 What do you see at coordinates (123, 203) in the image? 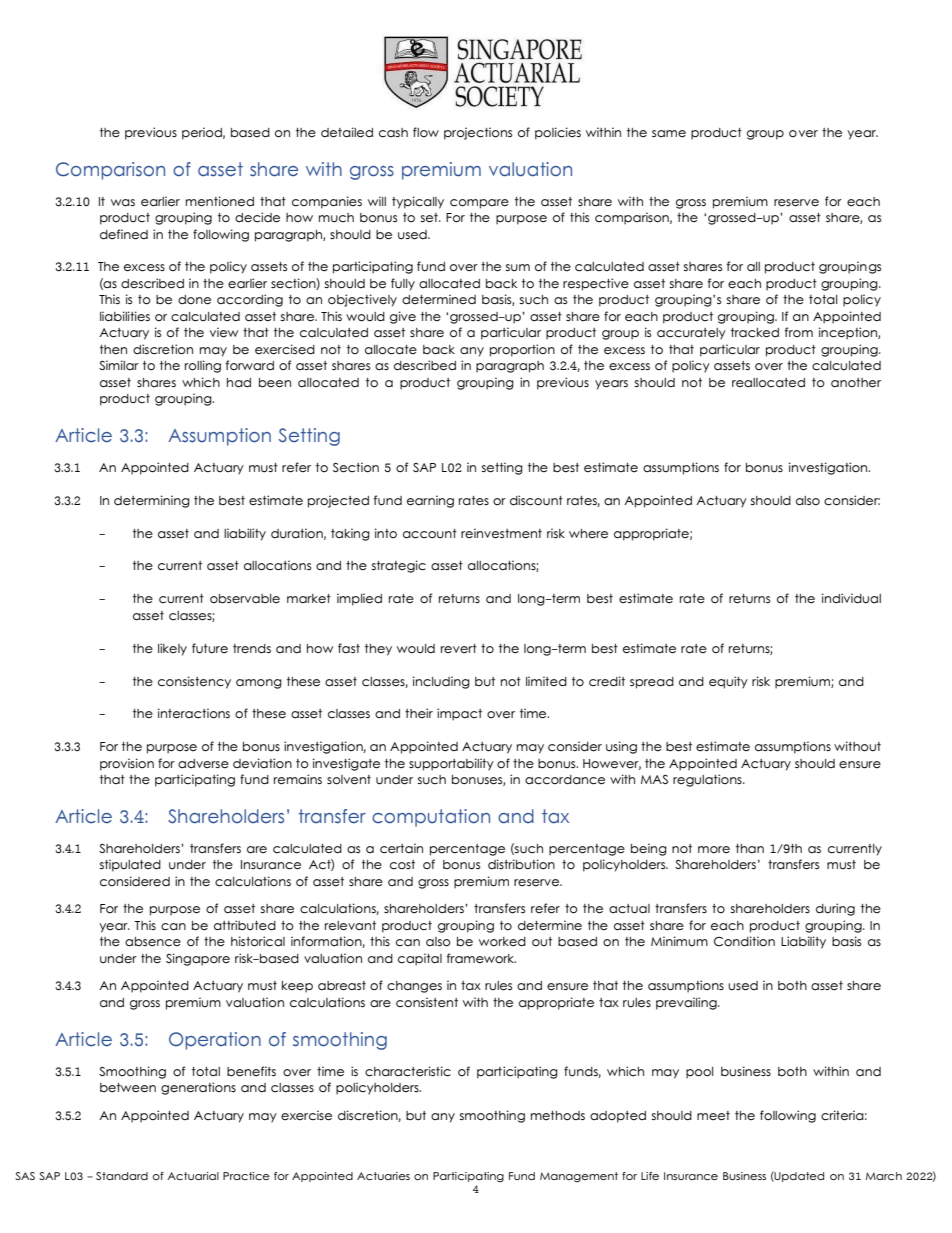
I see `was` at bounding box center [123, 203].
